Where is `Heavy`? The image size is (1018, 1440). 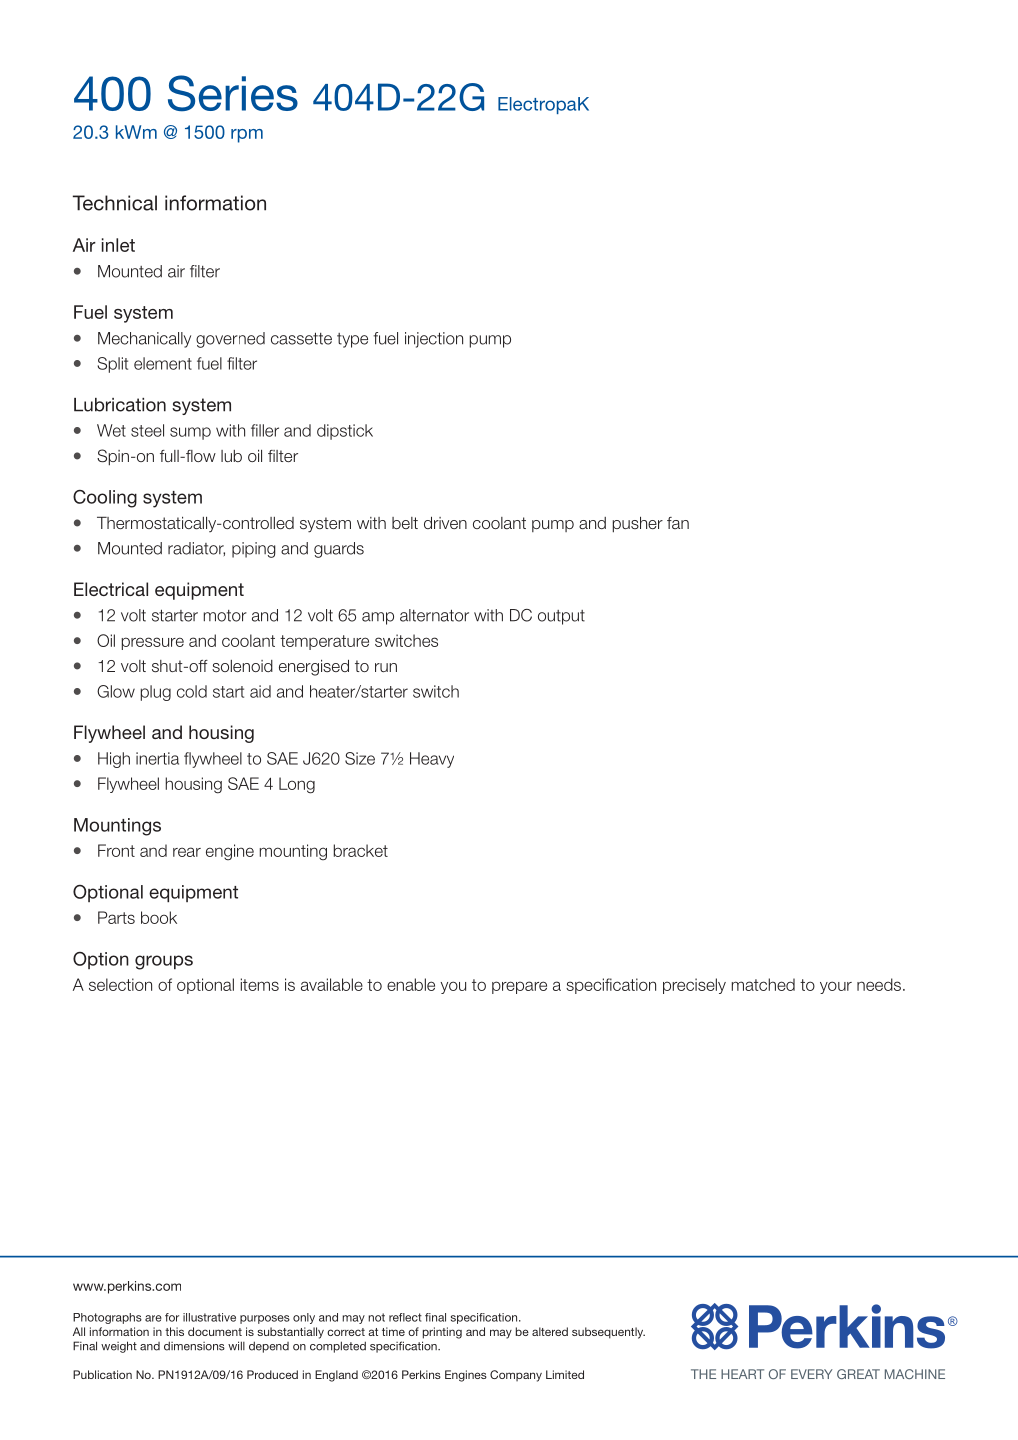 Heavy is located at coordinates (432, 760).
